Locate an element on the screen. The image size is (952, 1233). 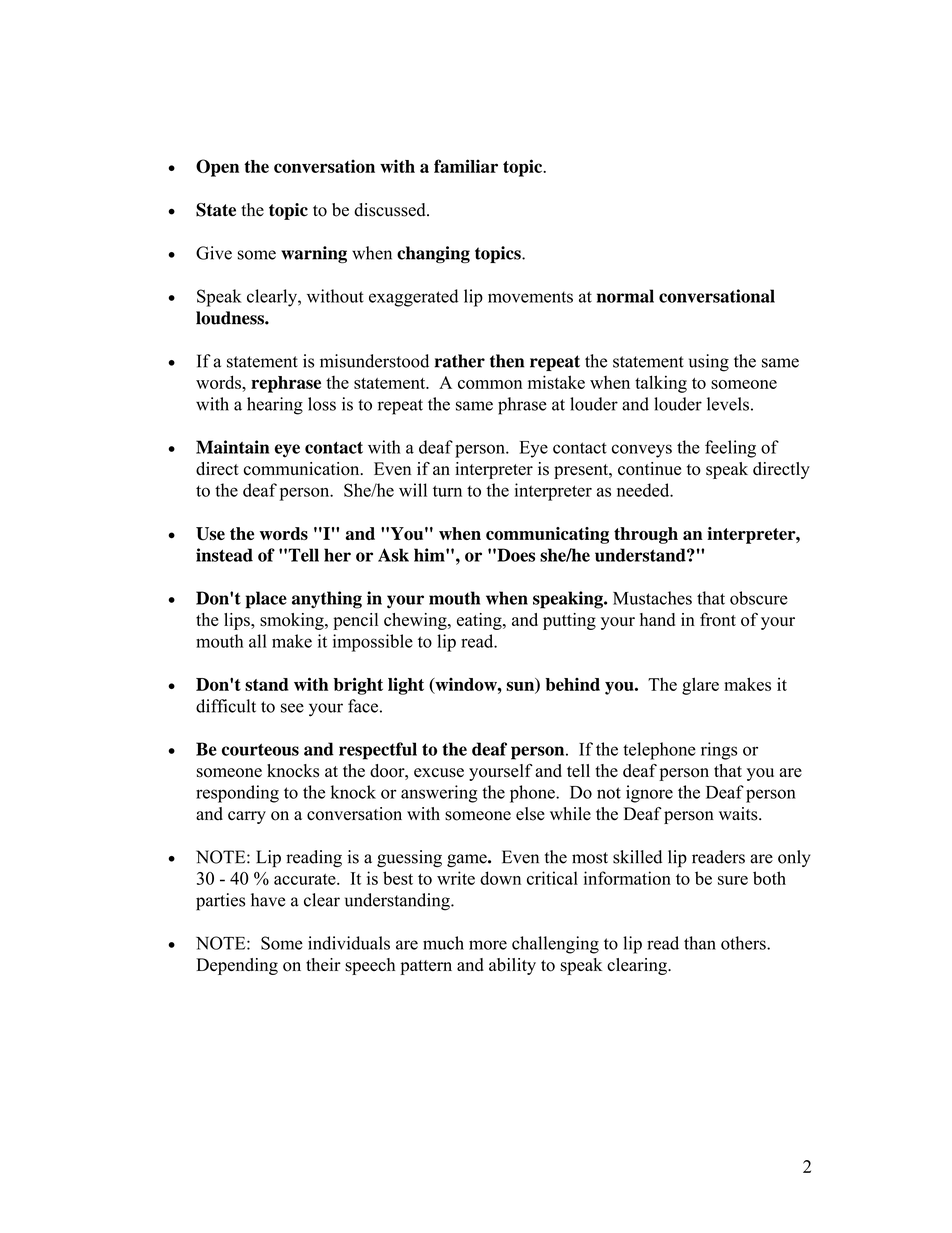
others is located at coordinates (744, 943).
